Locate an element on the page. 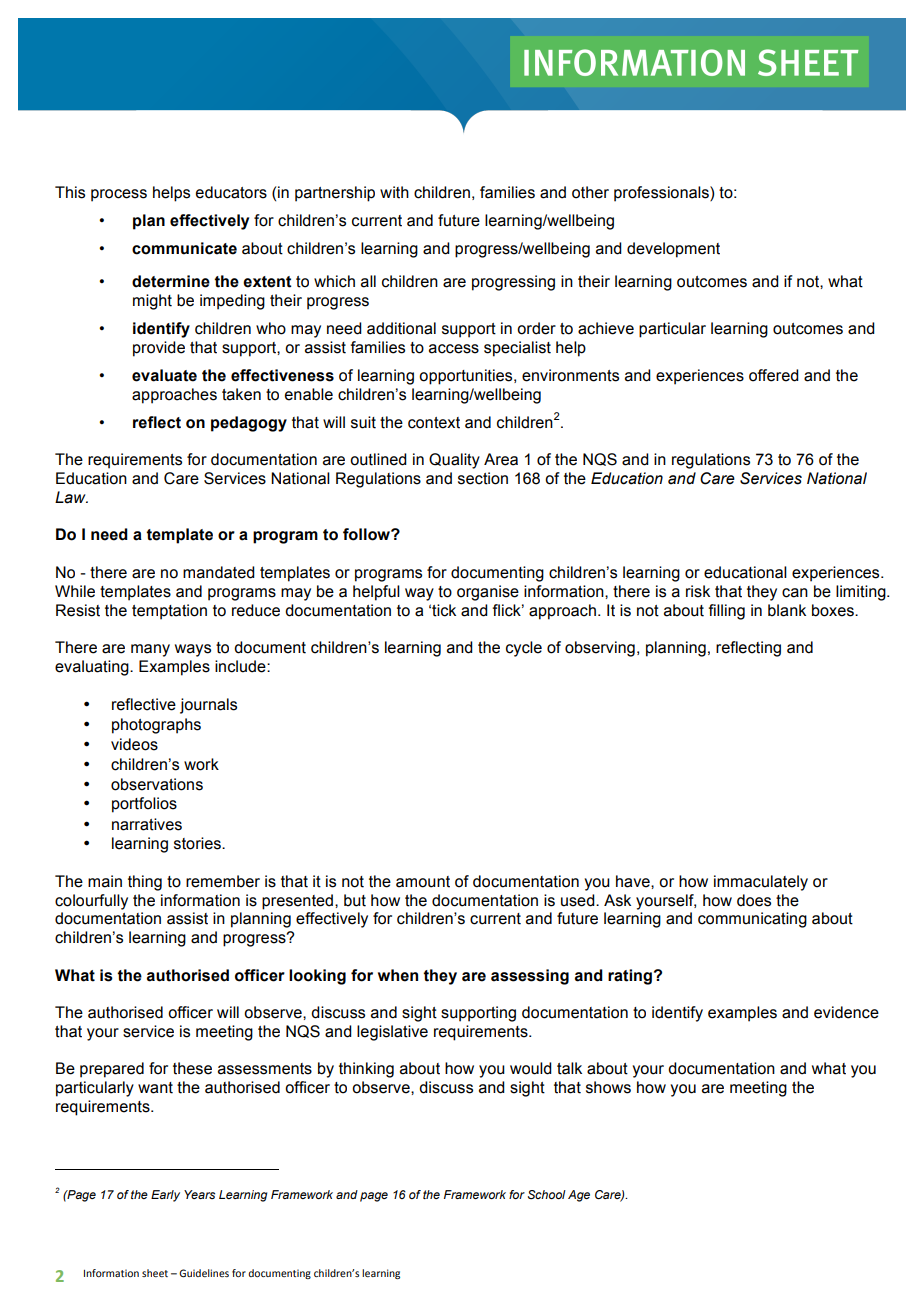  Early is located at coordinates (165, 1196).
